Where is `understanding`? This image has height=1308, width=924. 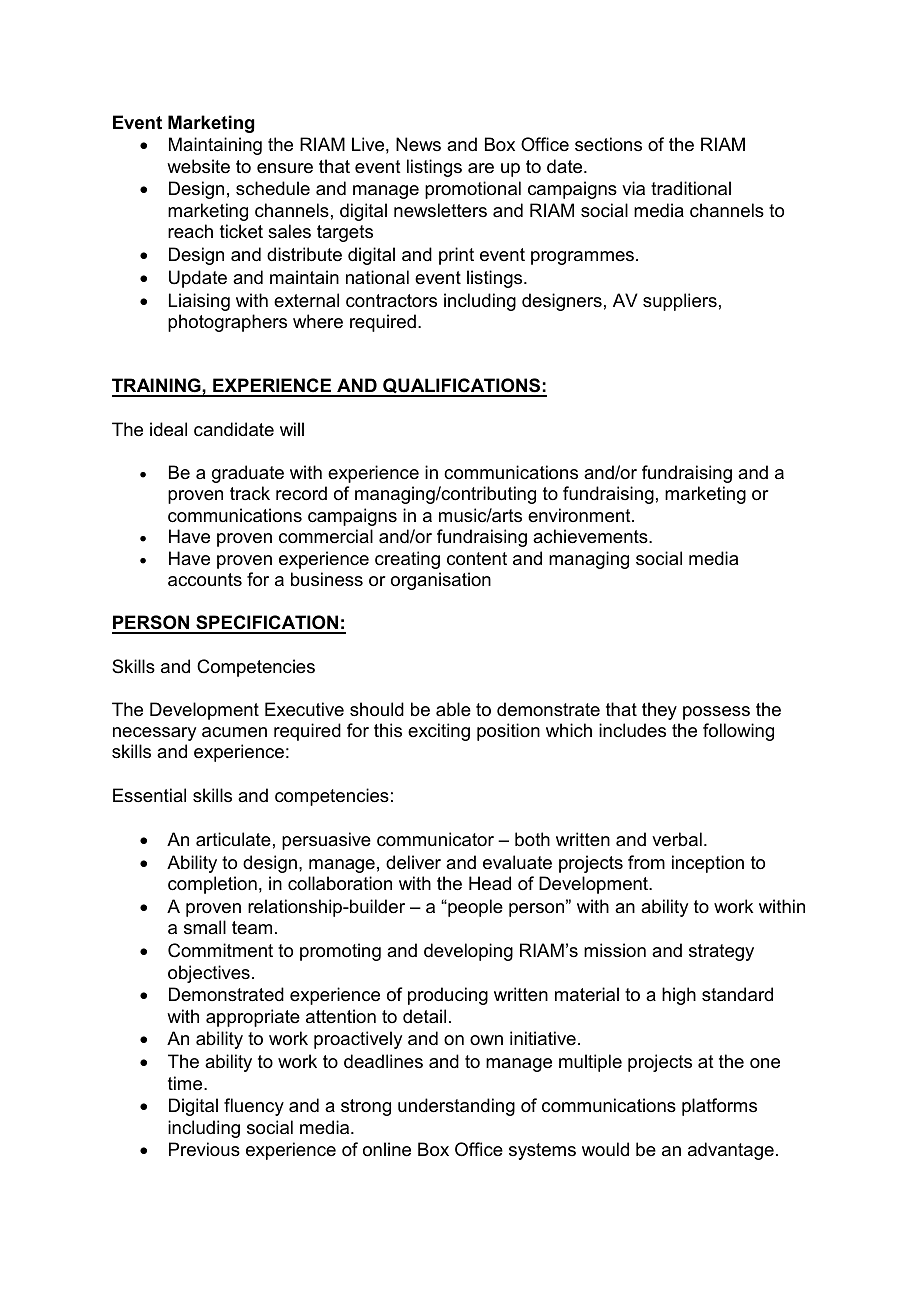 understanding is located at coordinates (456, 1107).
